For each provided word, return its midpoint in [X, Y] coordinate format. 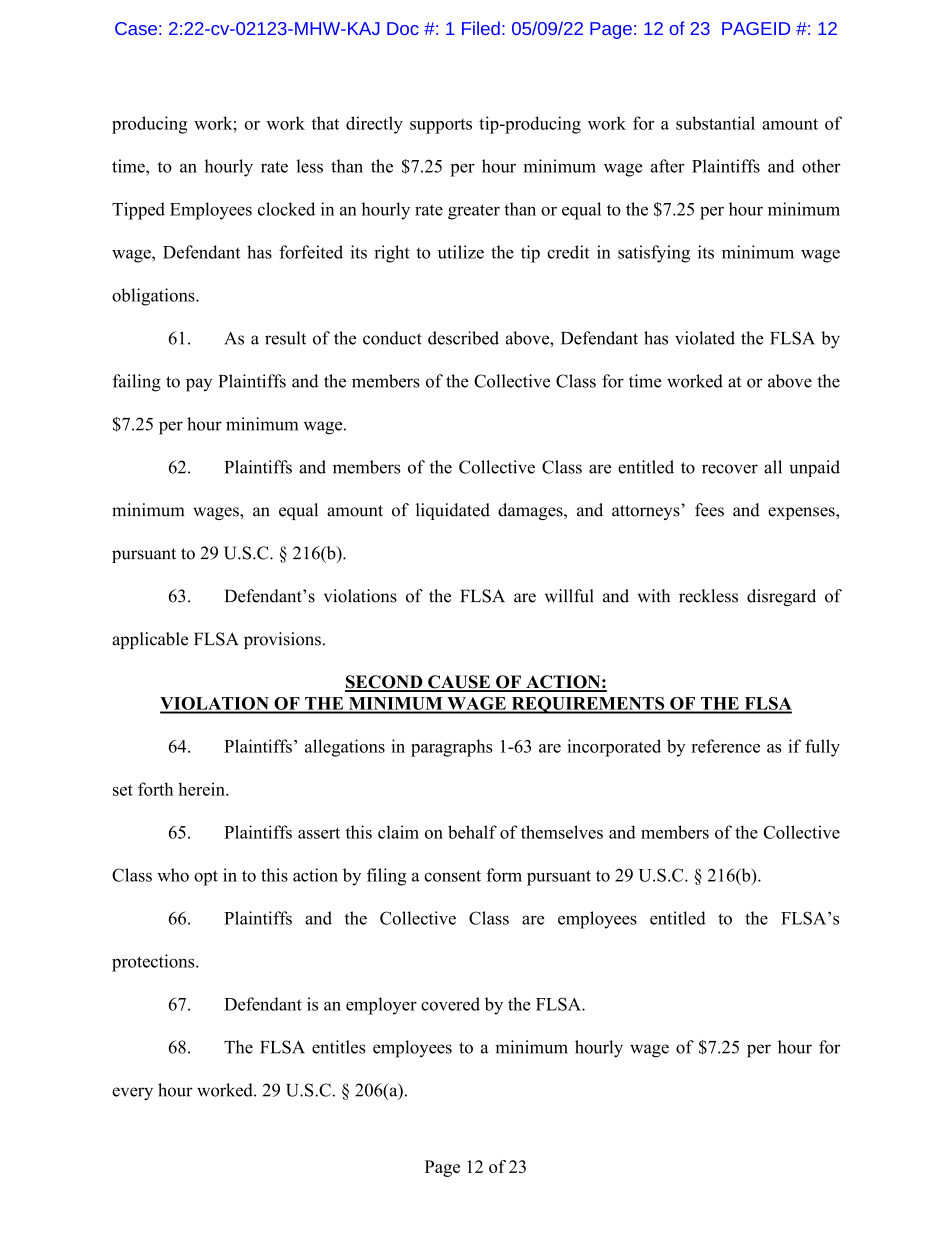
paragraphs [452, 748]
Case [136, 28]
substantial [715, 123]
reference [726, 746]
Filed [481, 28]
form [504, 875]
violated [705, 338]
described [463, 338]
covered [450, 1004]
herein [202, 789]
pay [199, 385]
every [132, 1094]
